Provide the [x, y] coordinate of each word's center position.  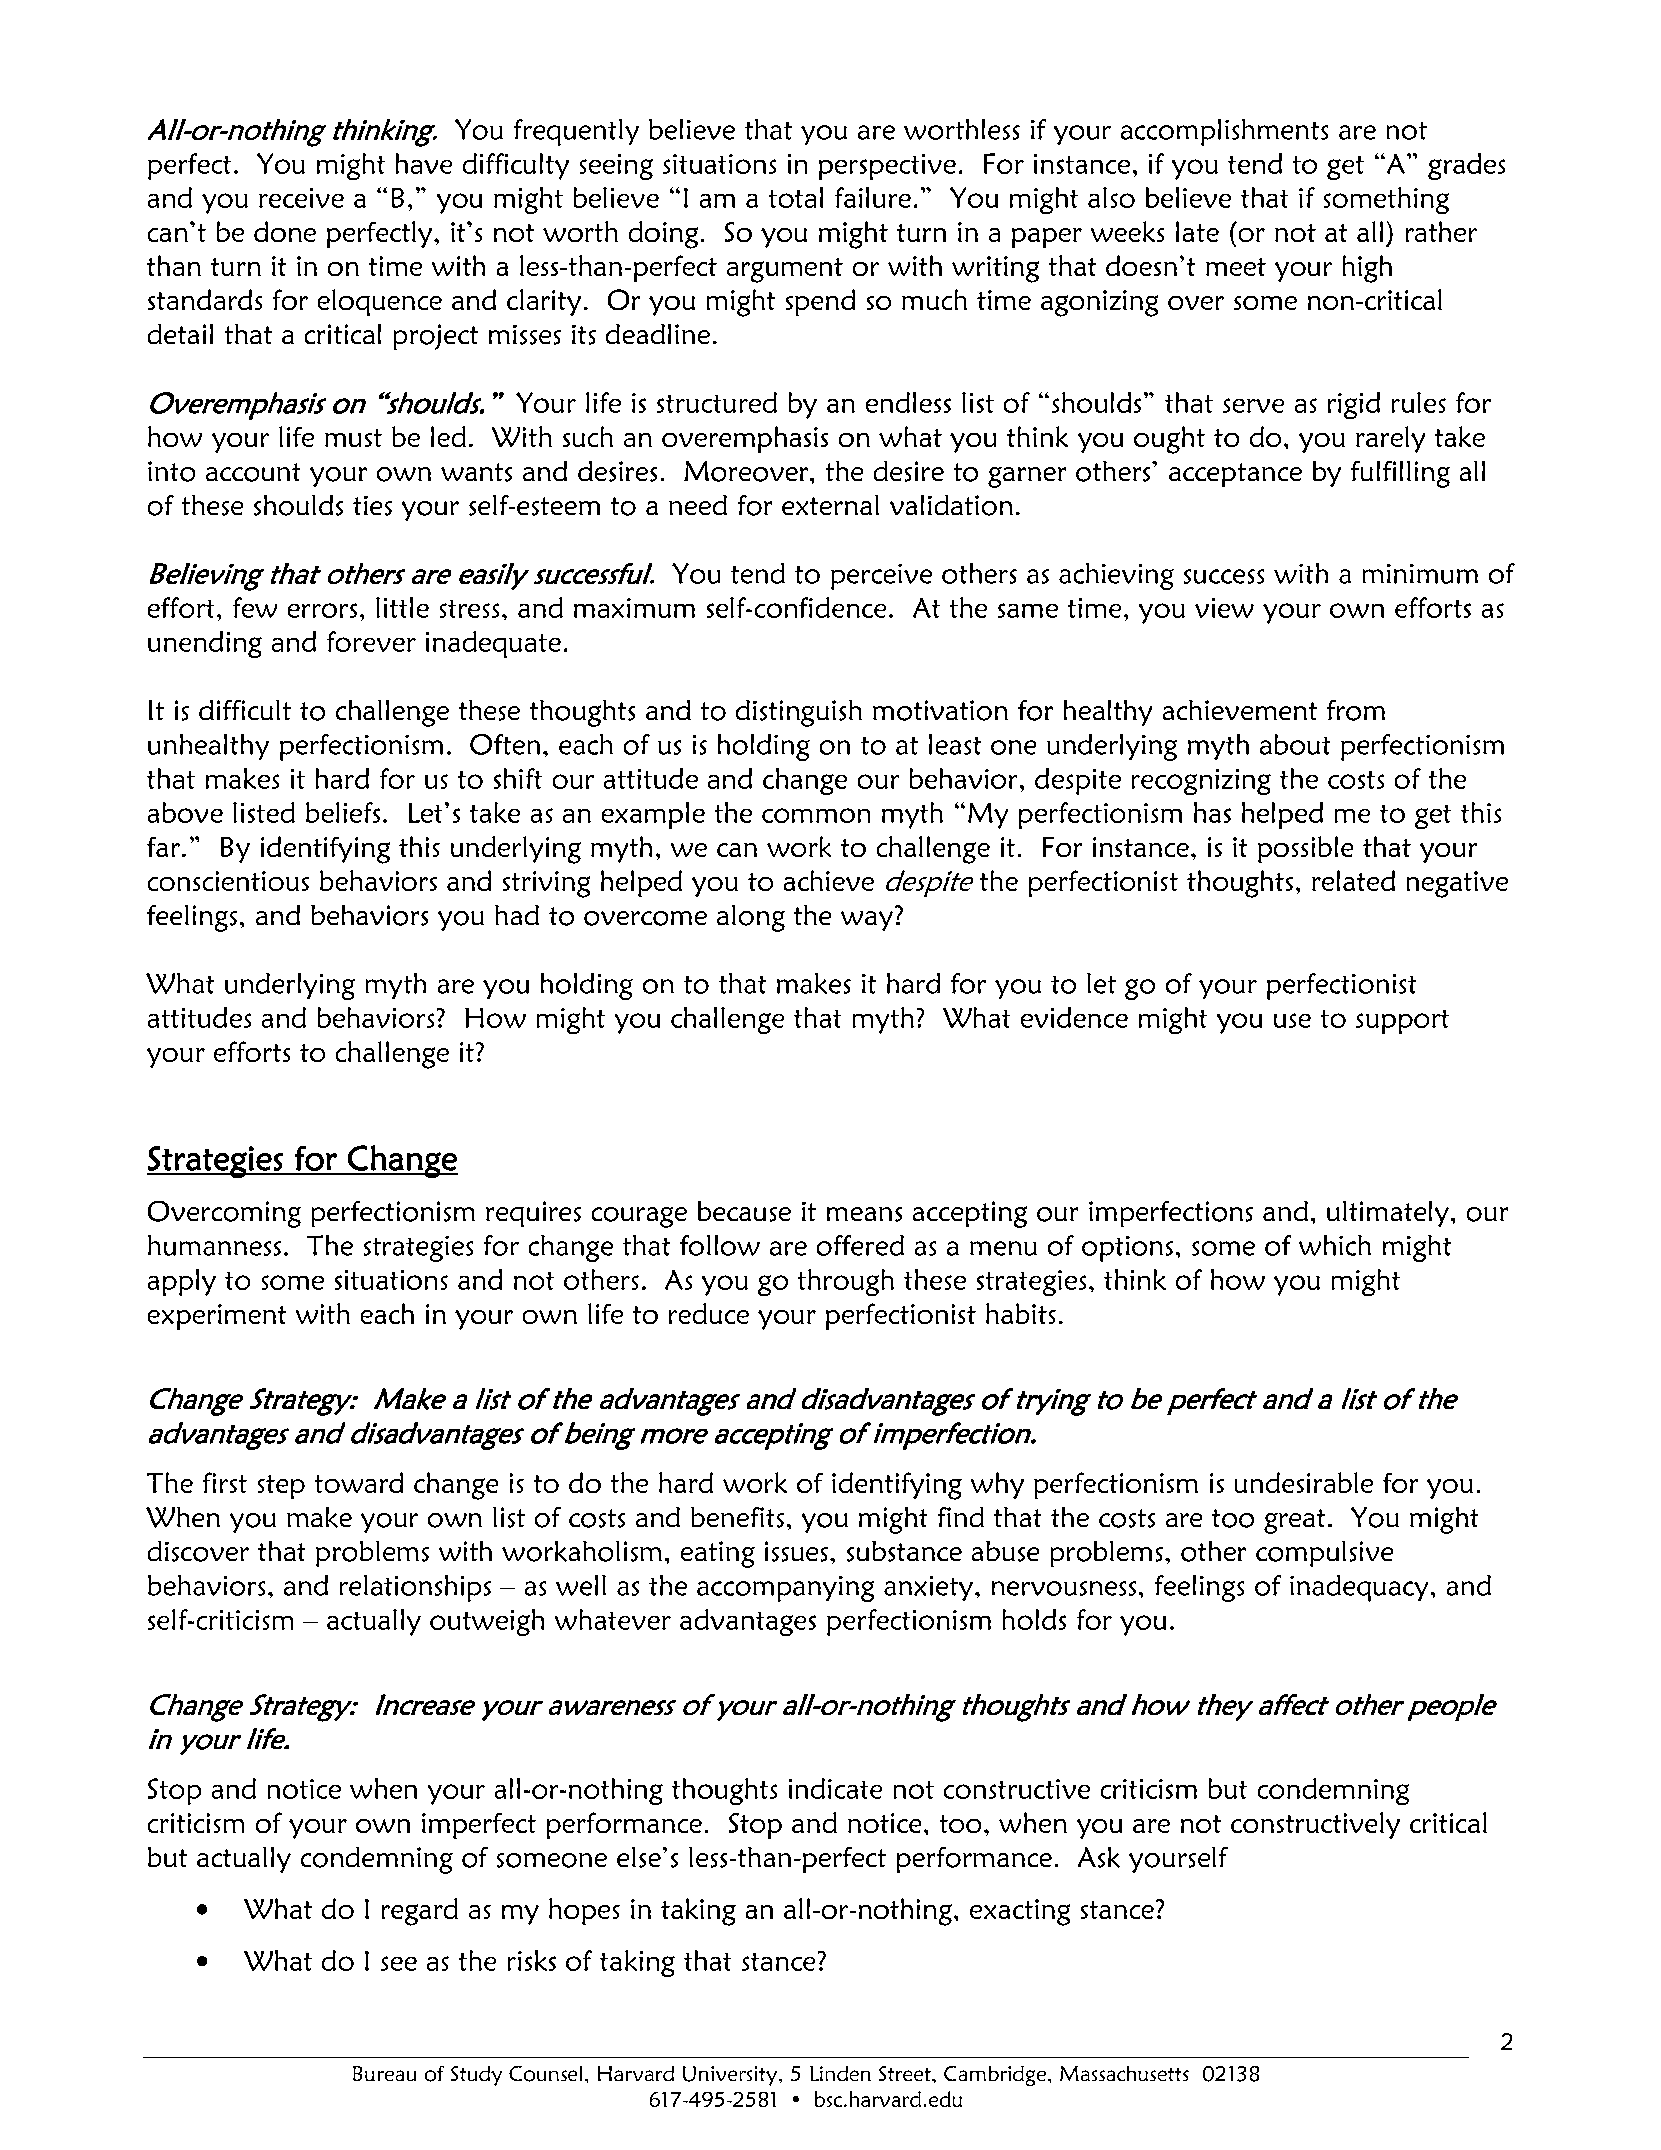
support [1402, 1022]
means [864, 1214]
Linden [840, 2073]
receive [301, 198]
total [796, 197]
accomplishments [1224, 132]
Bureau [384, 2073]
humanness [214, 1245]
